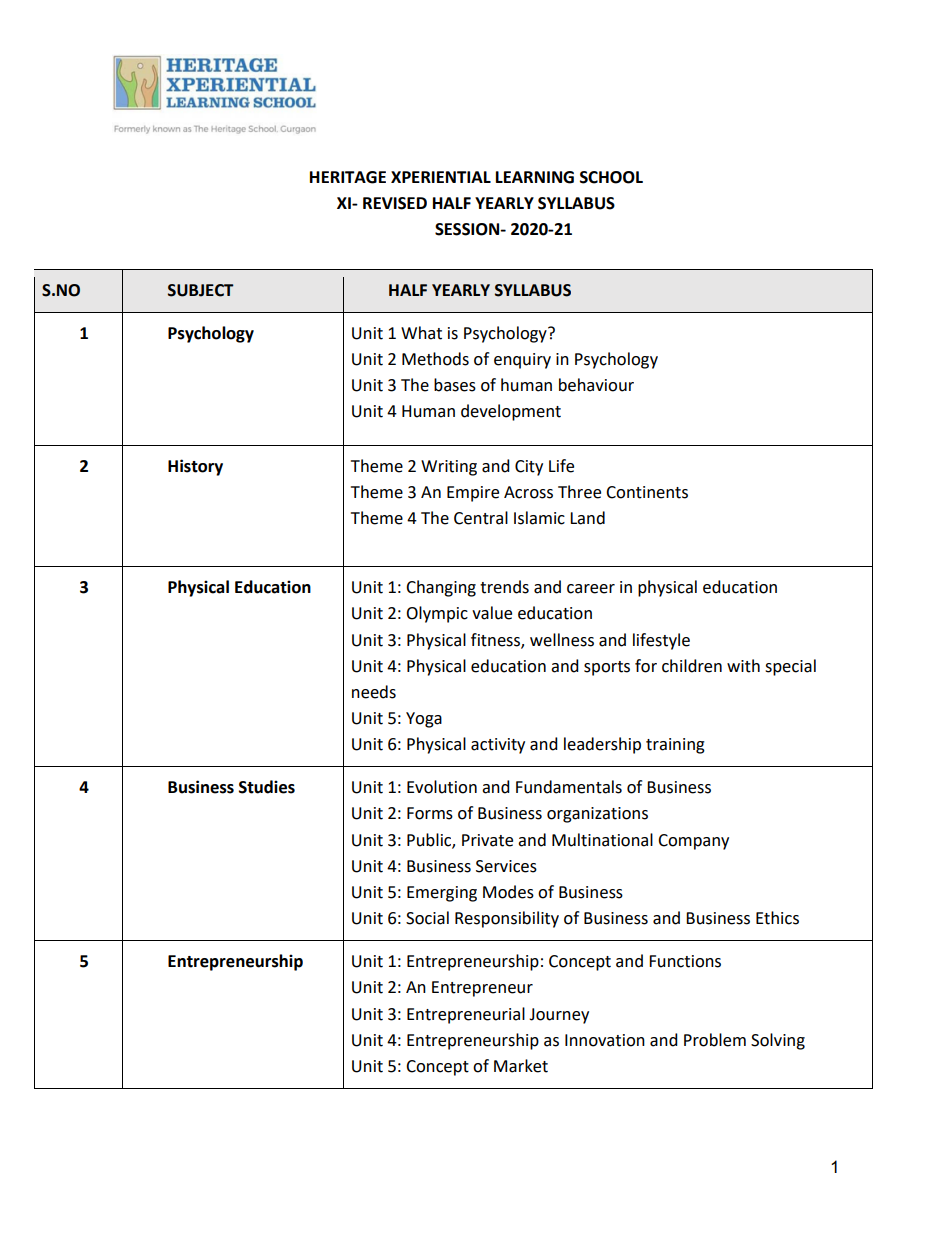 The image size is (952, 1233). What do you see at coordinates (611, 177) in the image?
I see `SCHOOL` at bounding box center [611, 177].
